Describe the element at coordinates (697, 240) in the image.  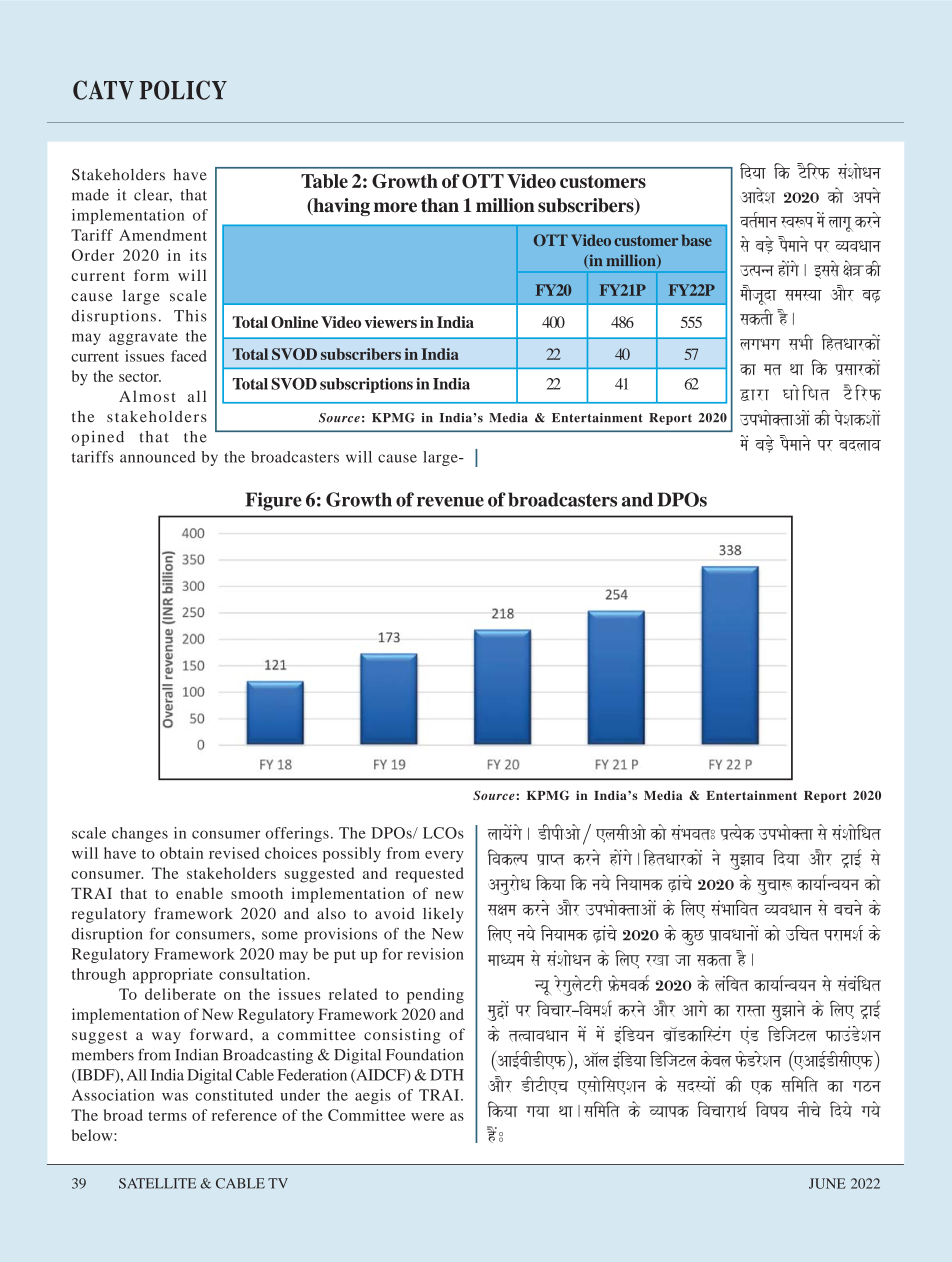
I see `base` at that location.
